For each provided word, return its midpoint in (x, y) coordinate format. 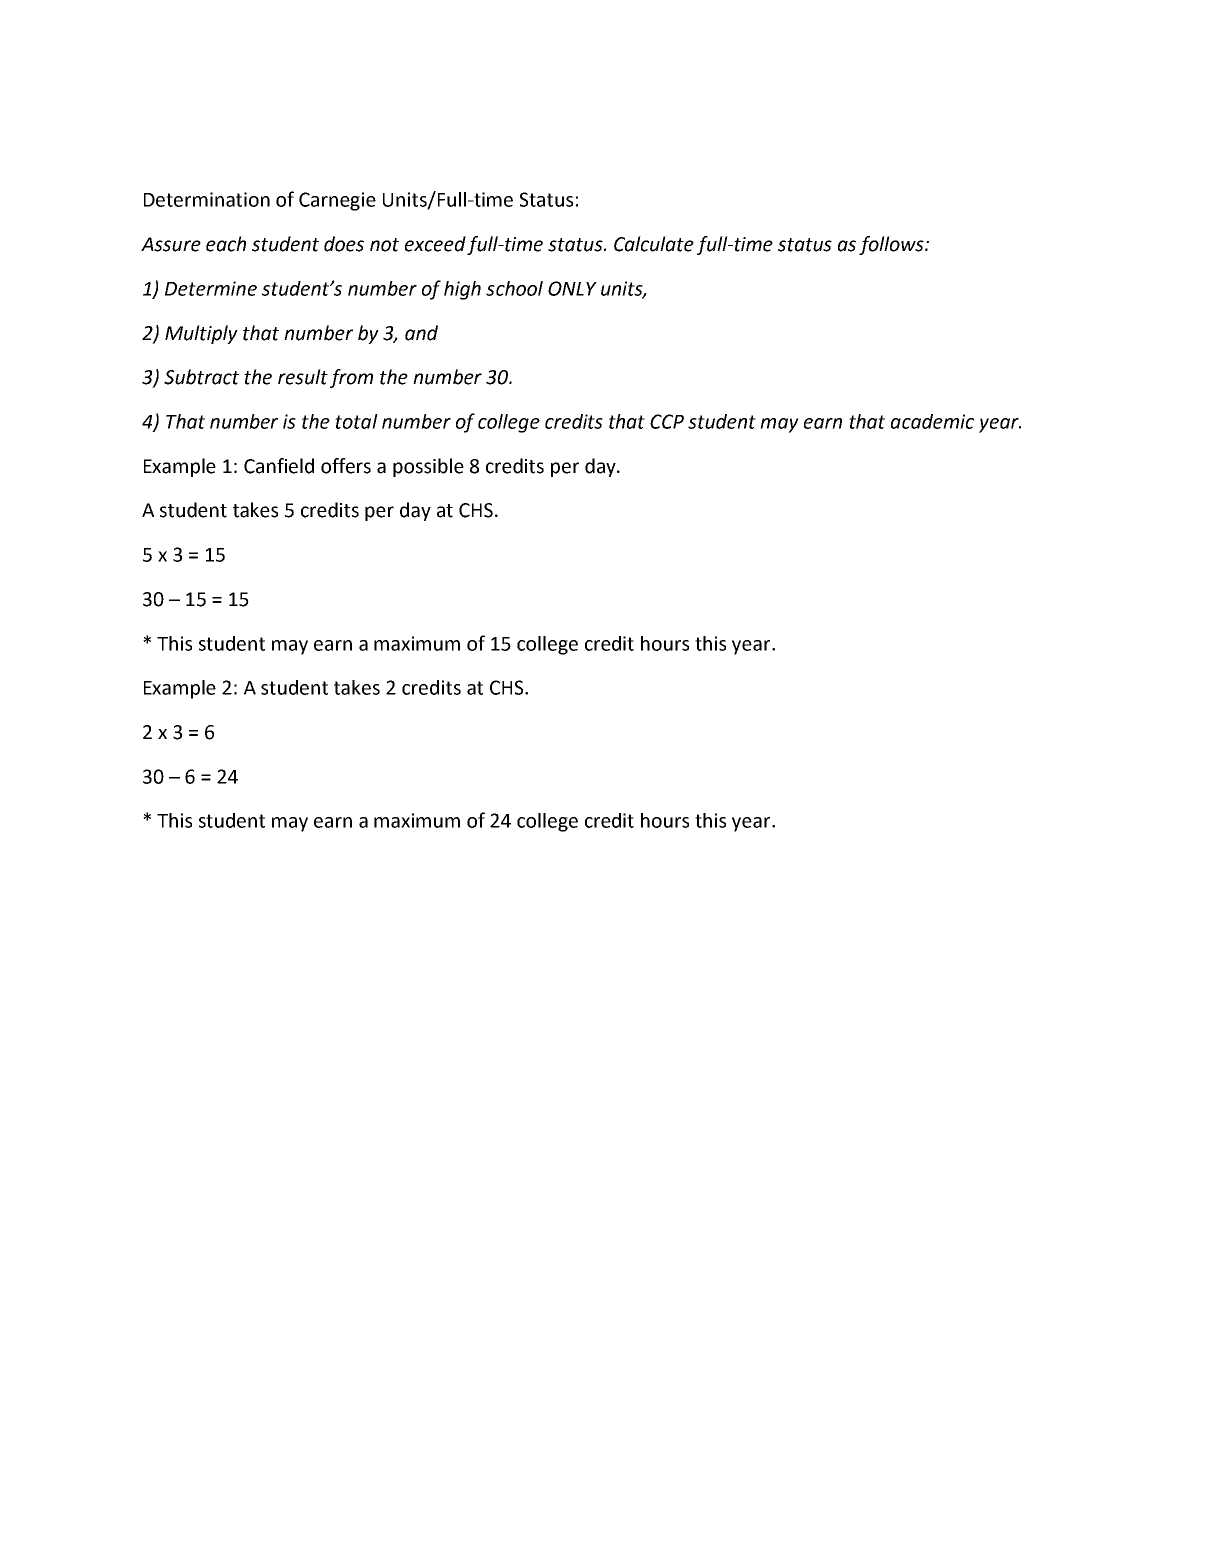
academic (932, 421)
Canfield (279, 466)
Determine (211, 288)
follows (892, 245)
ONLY (572, 288)
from (351, 378)
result (303, 377)
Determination (207, 199)
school (514, 288)
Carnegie (337, 201)
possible (428, 467)
